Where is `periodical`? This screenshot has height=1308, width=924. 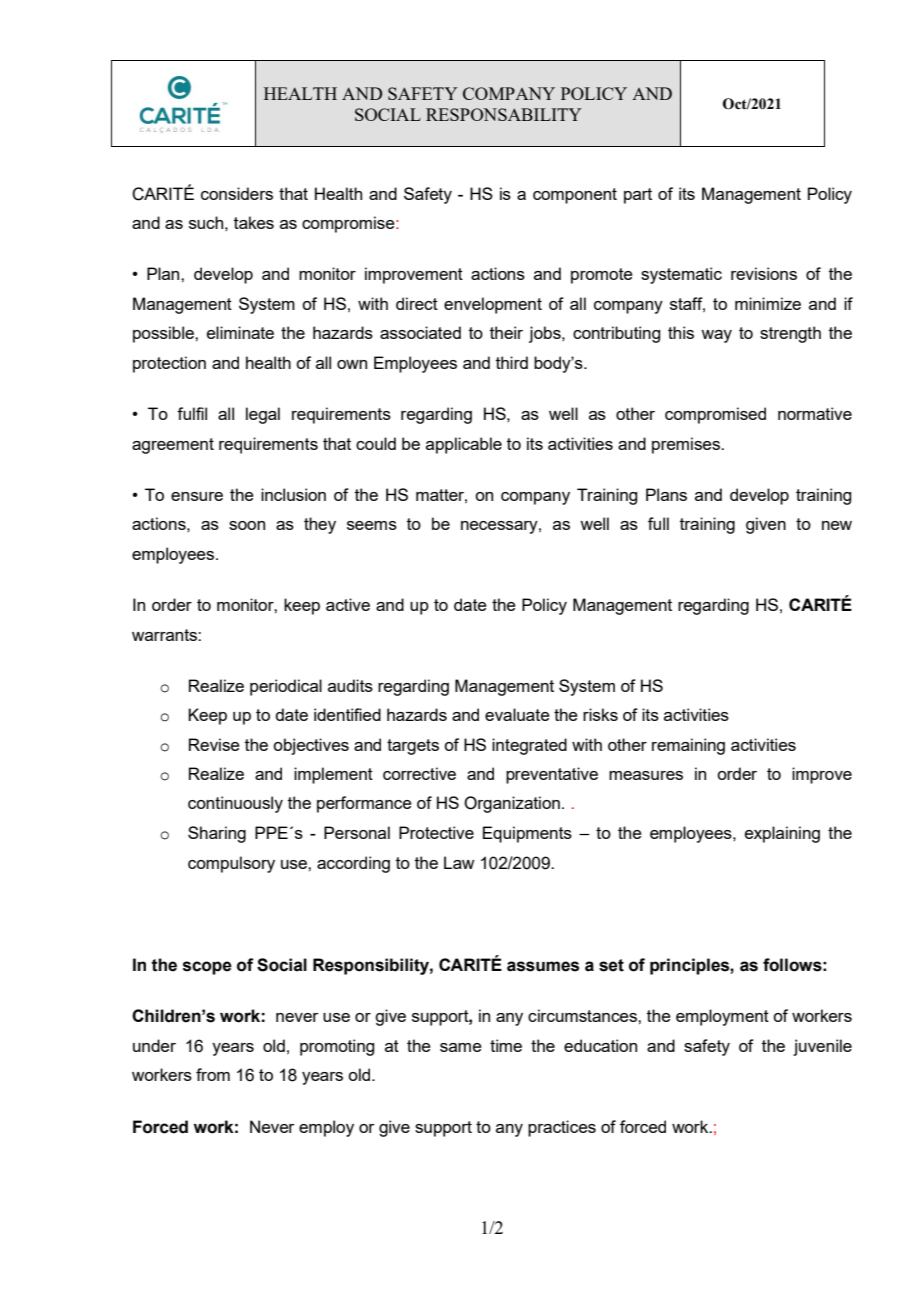
periodical is located at coordinates (286, 687).
